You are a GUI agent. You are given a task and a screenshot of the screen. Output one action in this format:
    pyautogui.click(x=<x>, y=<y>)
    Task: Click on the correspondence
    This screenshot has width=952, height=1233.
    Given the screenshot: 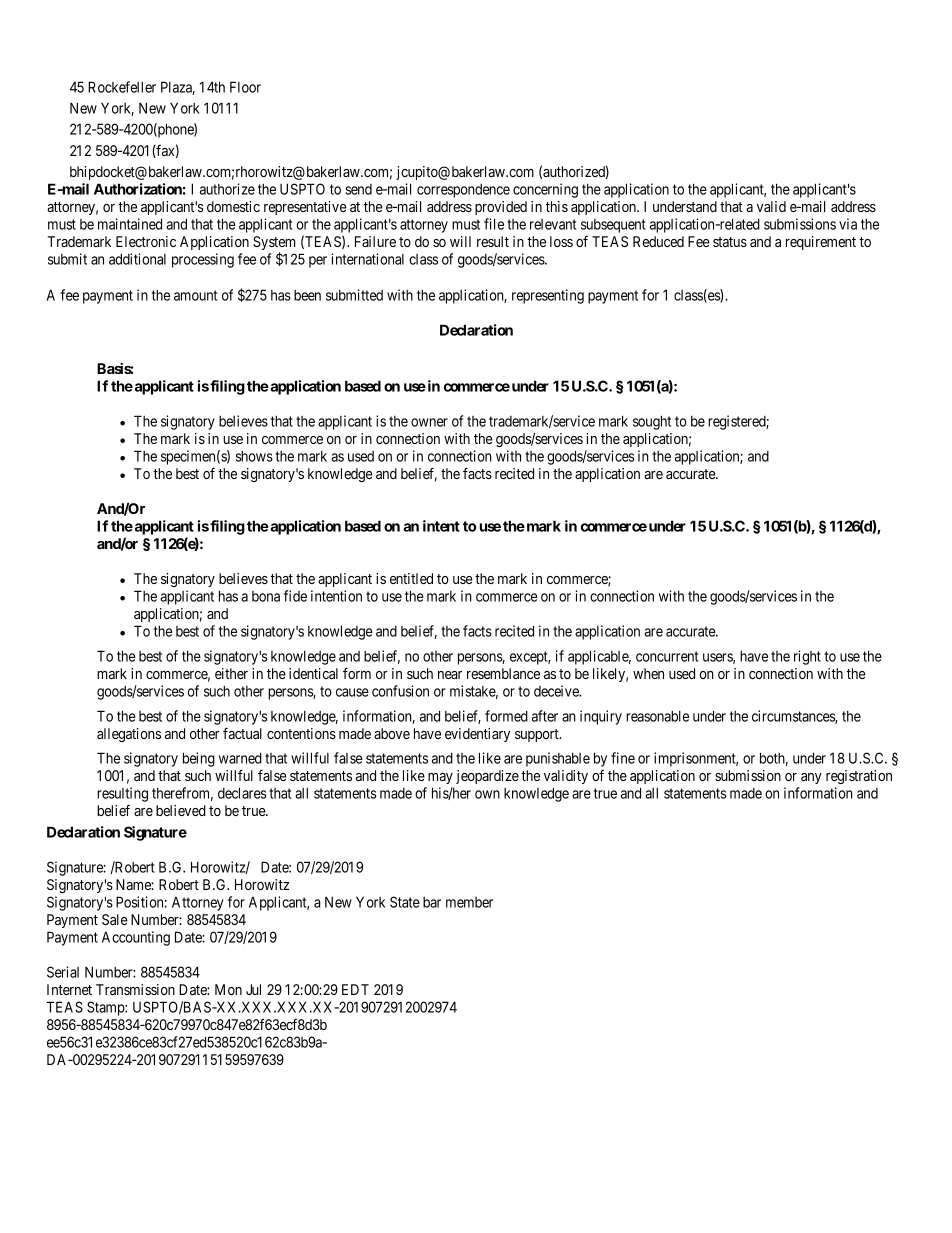 What is the action you would take?
    pyautogui.click(x=463, y=191)
